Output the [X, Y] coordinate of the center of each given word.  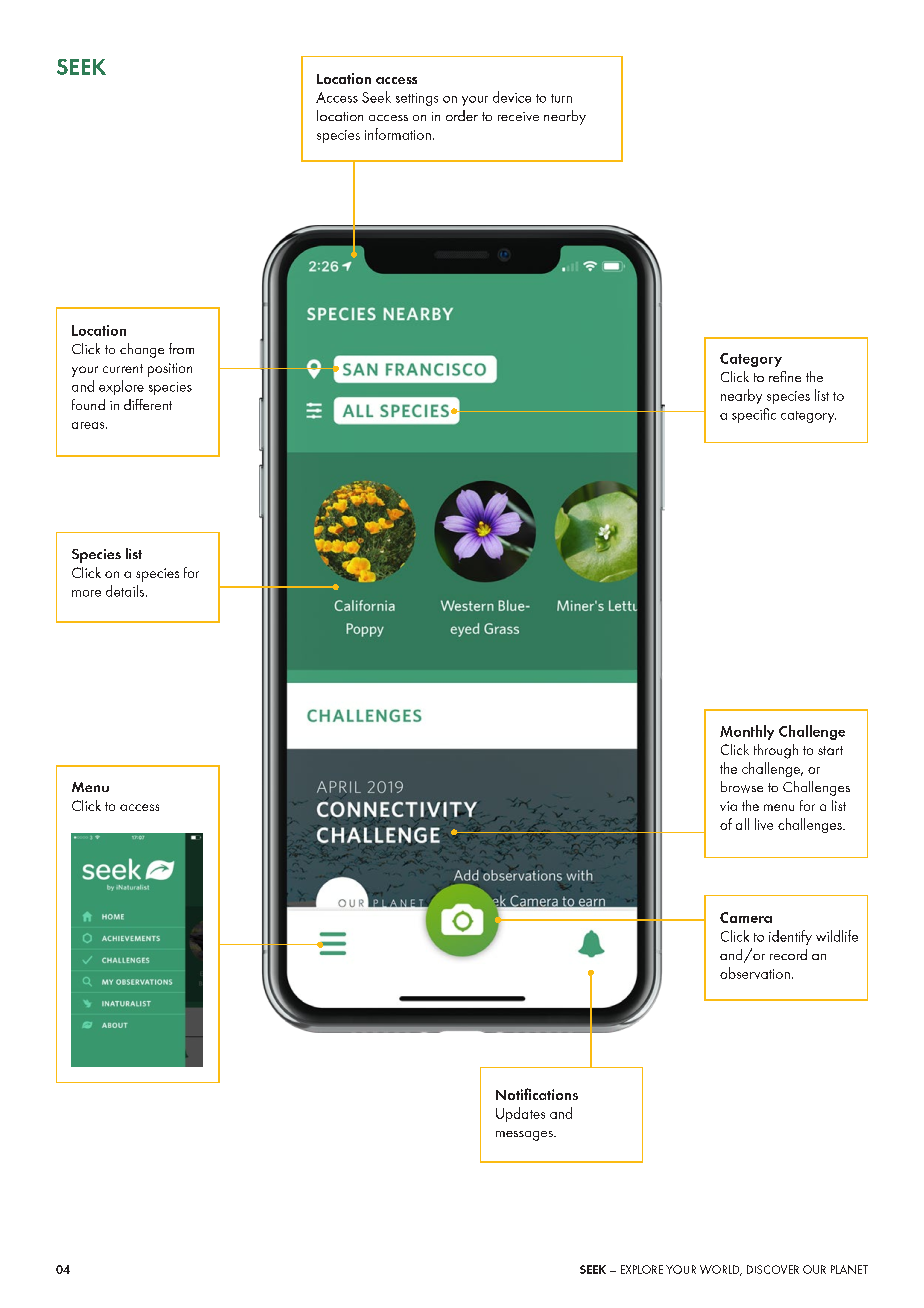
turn [561, 98]
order [462, 115]
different [148, 404]
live [764, 824]
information [398, 134]
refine [785, 376]
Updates [520, 1114]
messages [525, 1136]
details [125, 591]
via [728, 806]
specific [754, 415]
